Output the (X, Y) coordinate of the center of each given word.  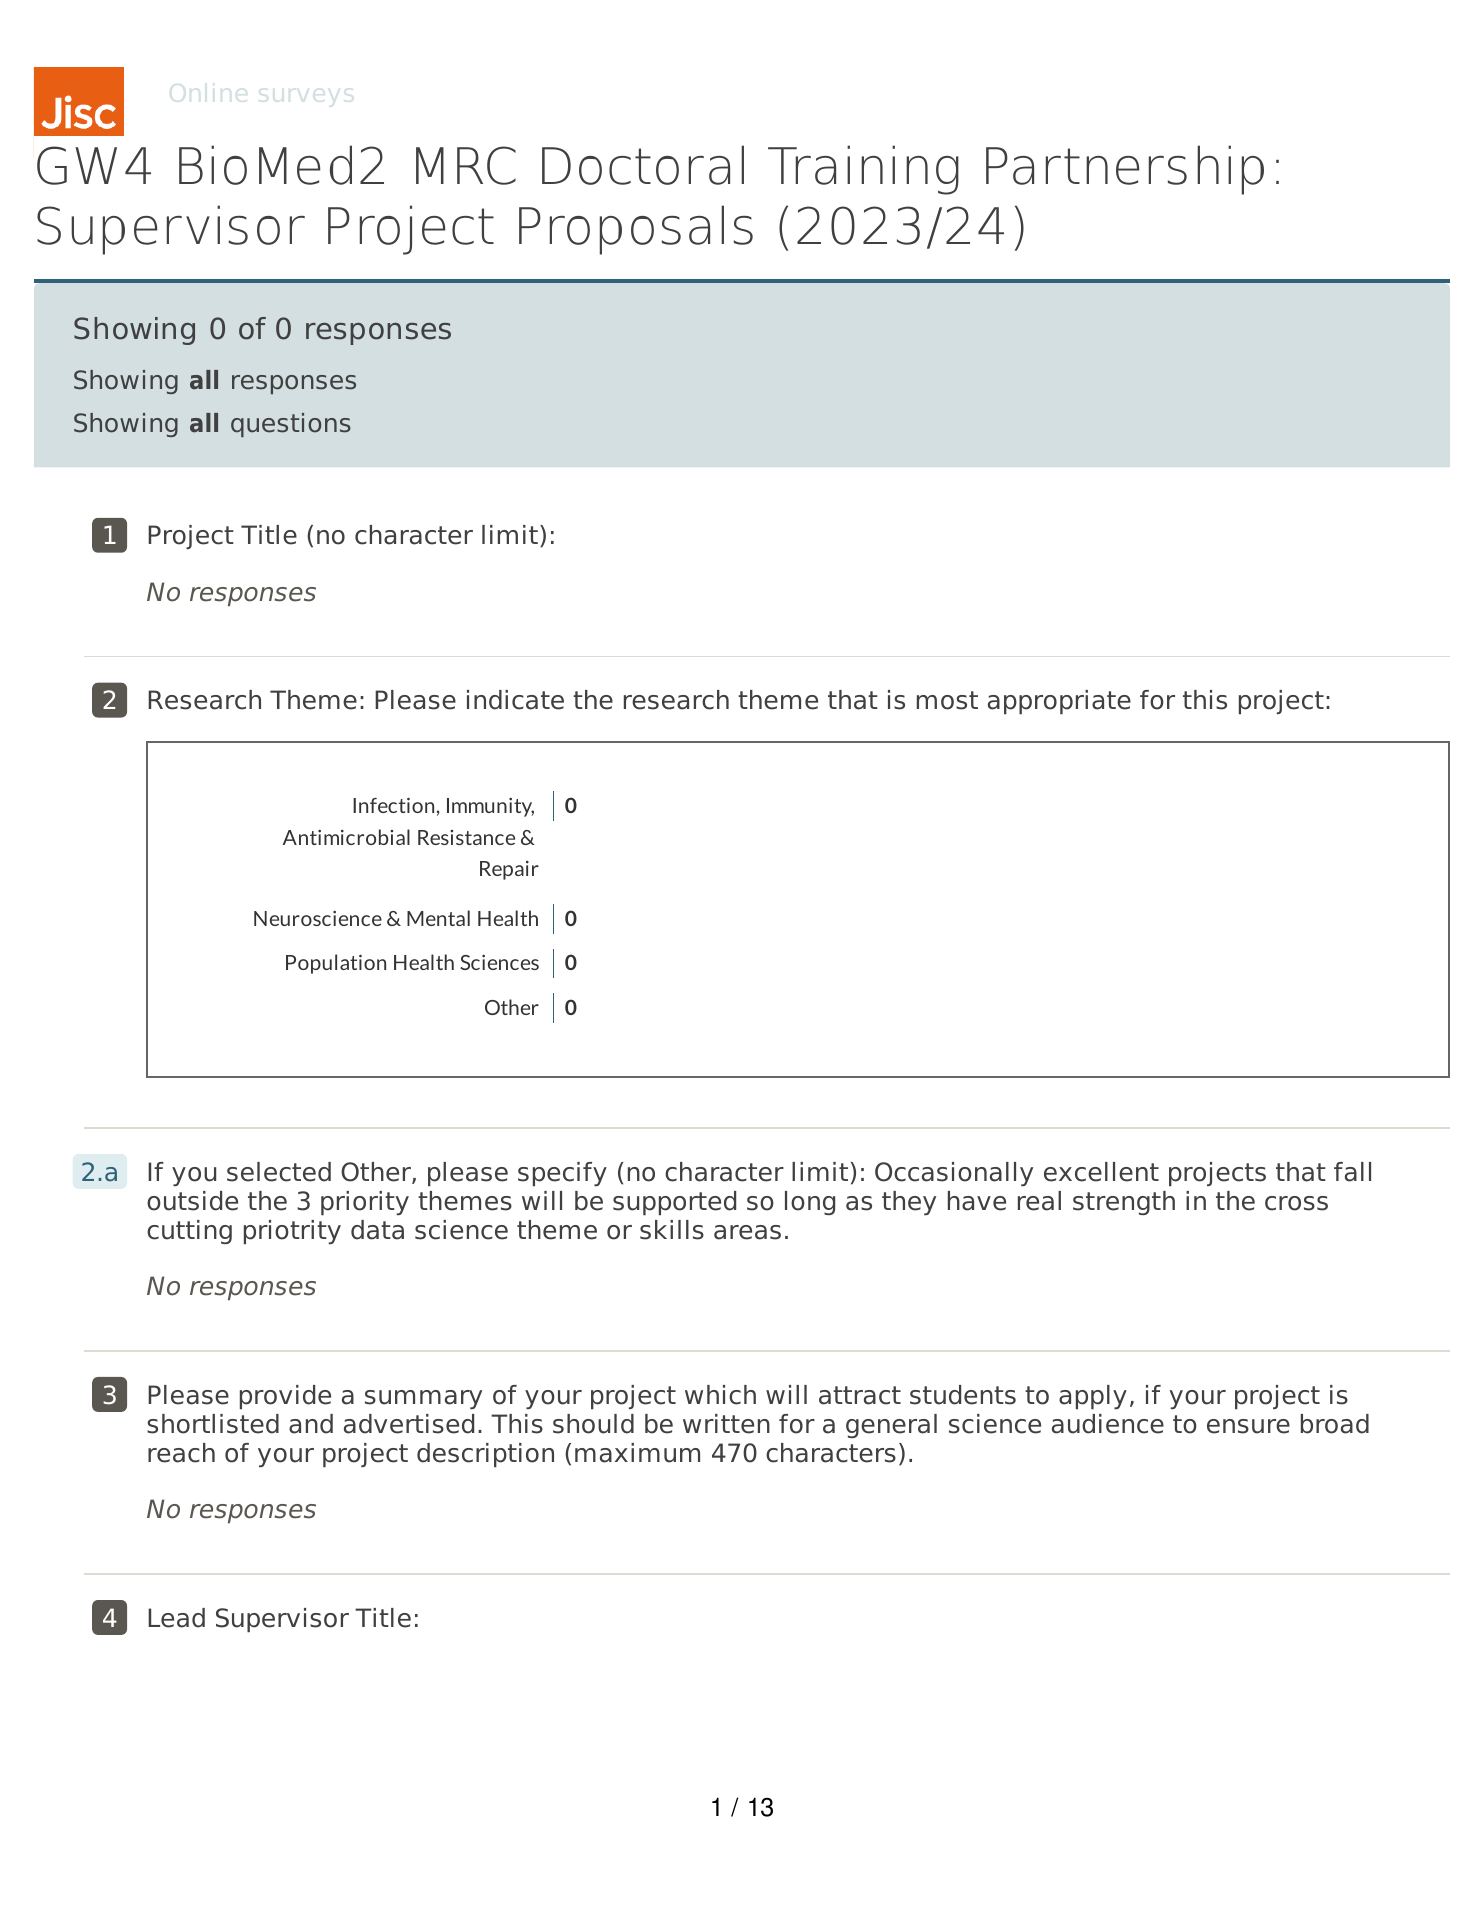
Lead (176, 1618)
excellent (1101, 1172)
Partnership (1125, 170)
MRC (466, 165)
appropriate (1059, 702)
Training (863, 170)
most (947, 700)
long (810, 1203)
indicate (515, 700)
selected (279, 1172)
